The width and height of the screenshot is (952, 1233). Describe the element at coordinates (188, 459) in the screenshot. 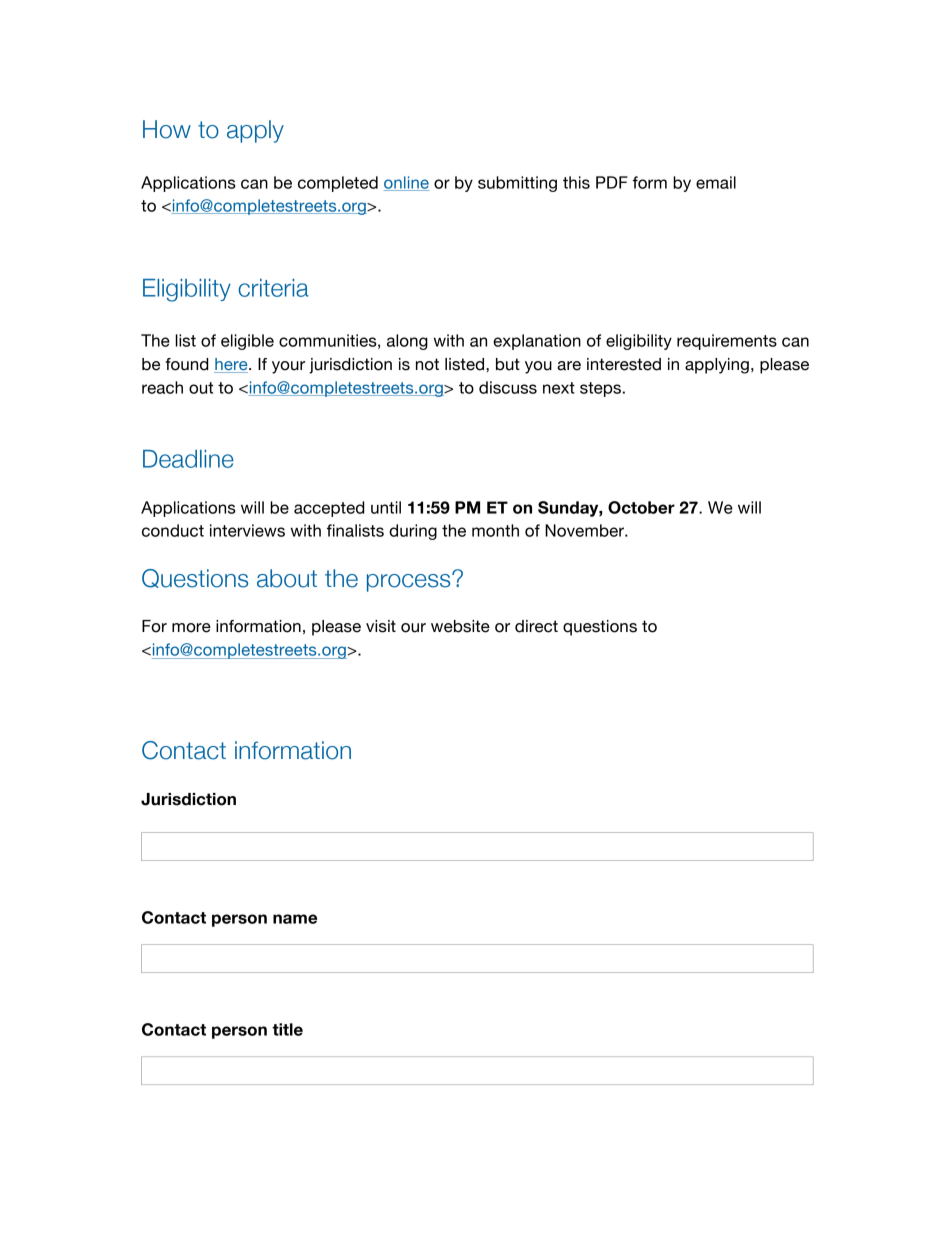

I see `Deadline` at that location.
